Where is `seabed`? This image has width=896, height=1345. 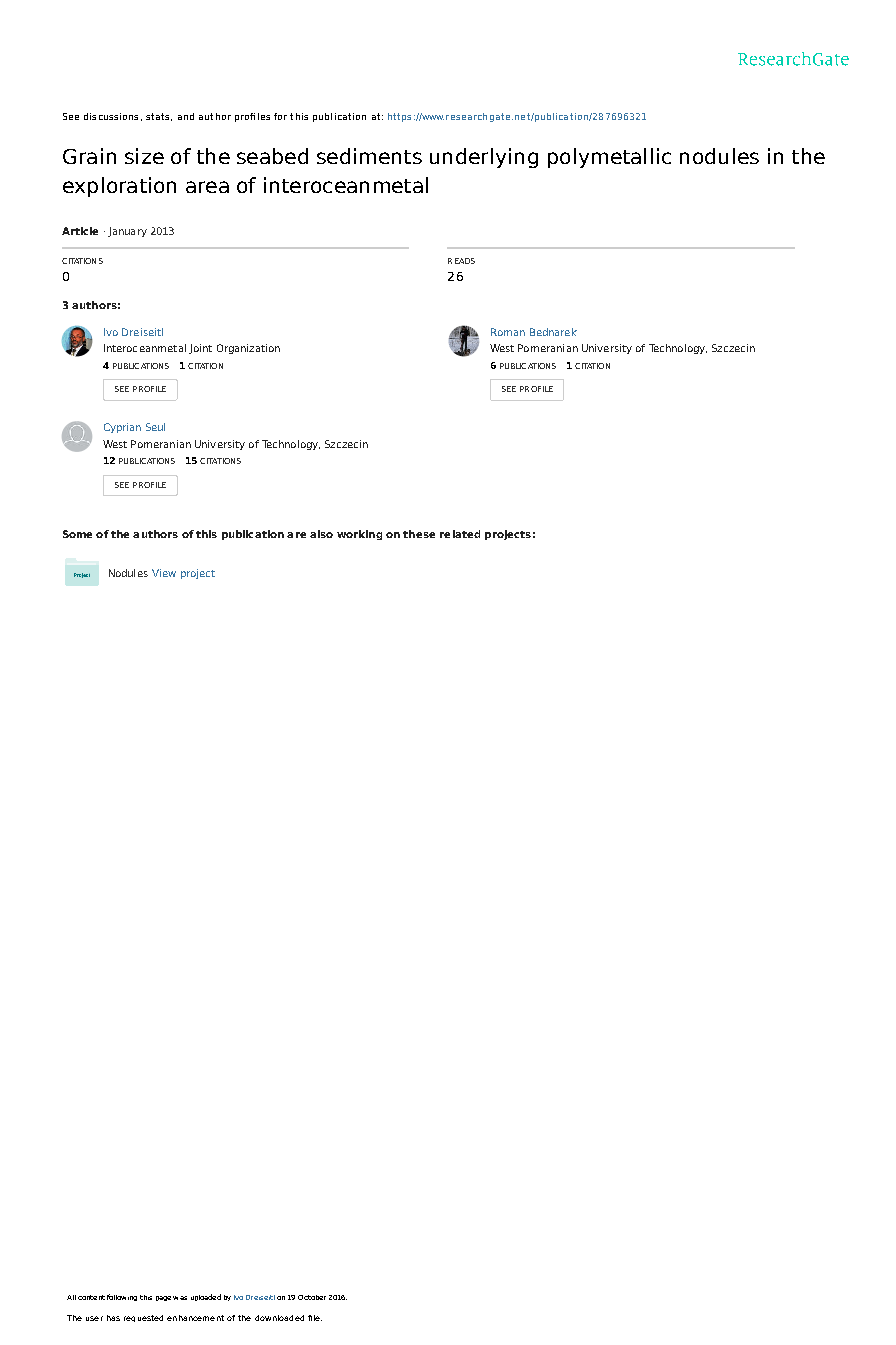
seabed is located at coordinates (272, 156).
